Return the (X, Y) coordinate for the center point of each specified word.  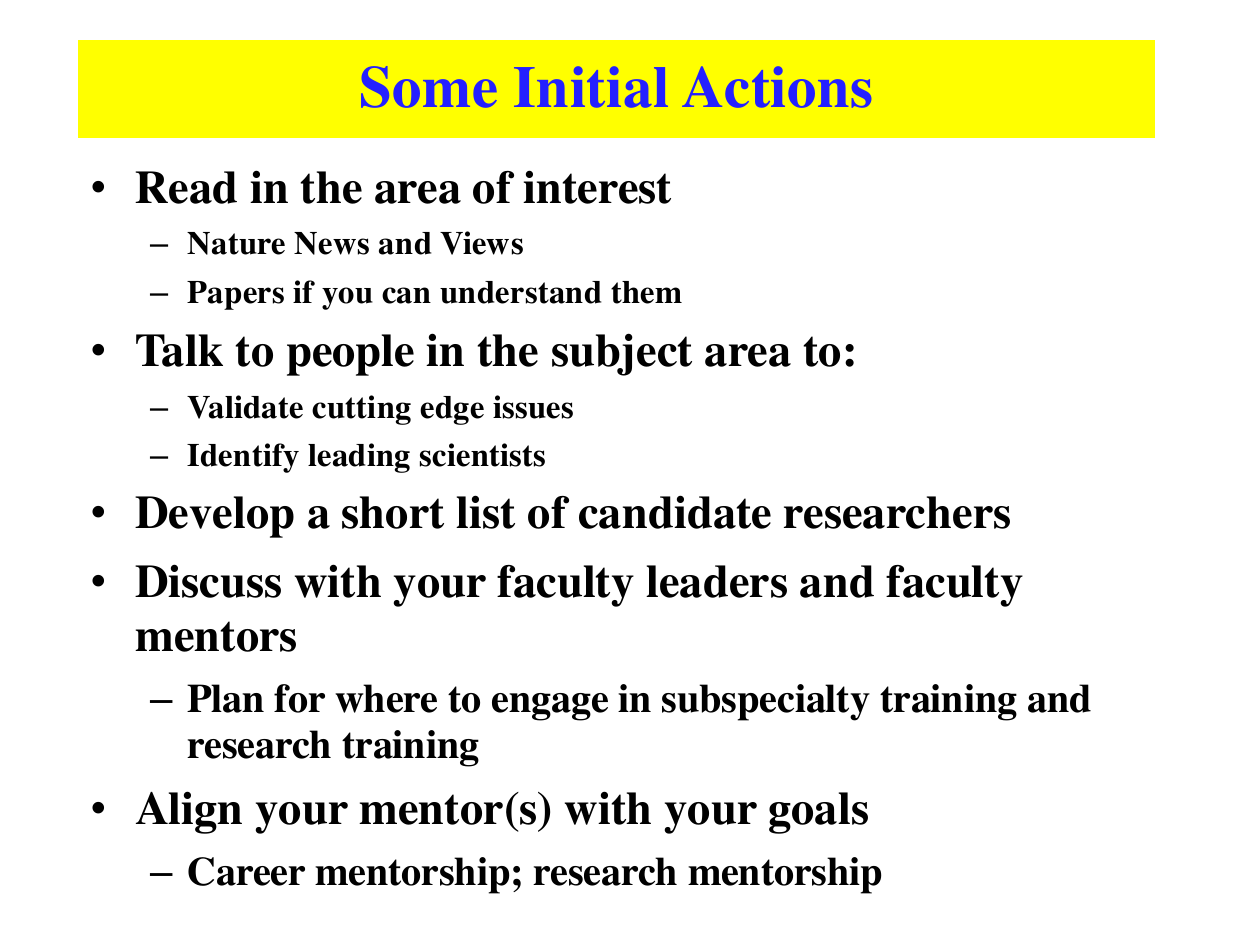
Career (246, 871)
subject (622, 354)
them (646, 292)
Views (481, 243)
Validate (245, 407)
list (485, 512)
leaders (716, 581)
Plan (225, 698)
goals (818, 813)
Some (429, 87)
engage (550, 707)
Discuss (208, 581)
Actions (776, 87)
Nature (236, 243)
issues (533, 407)
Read (186, 187)
